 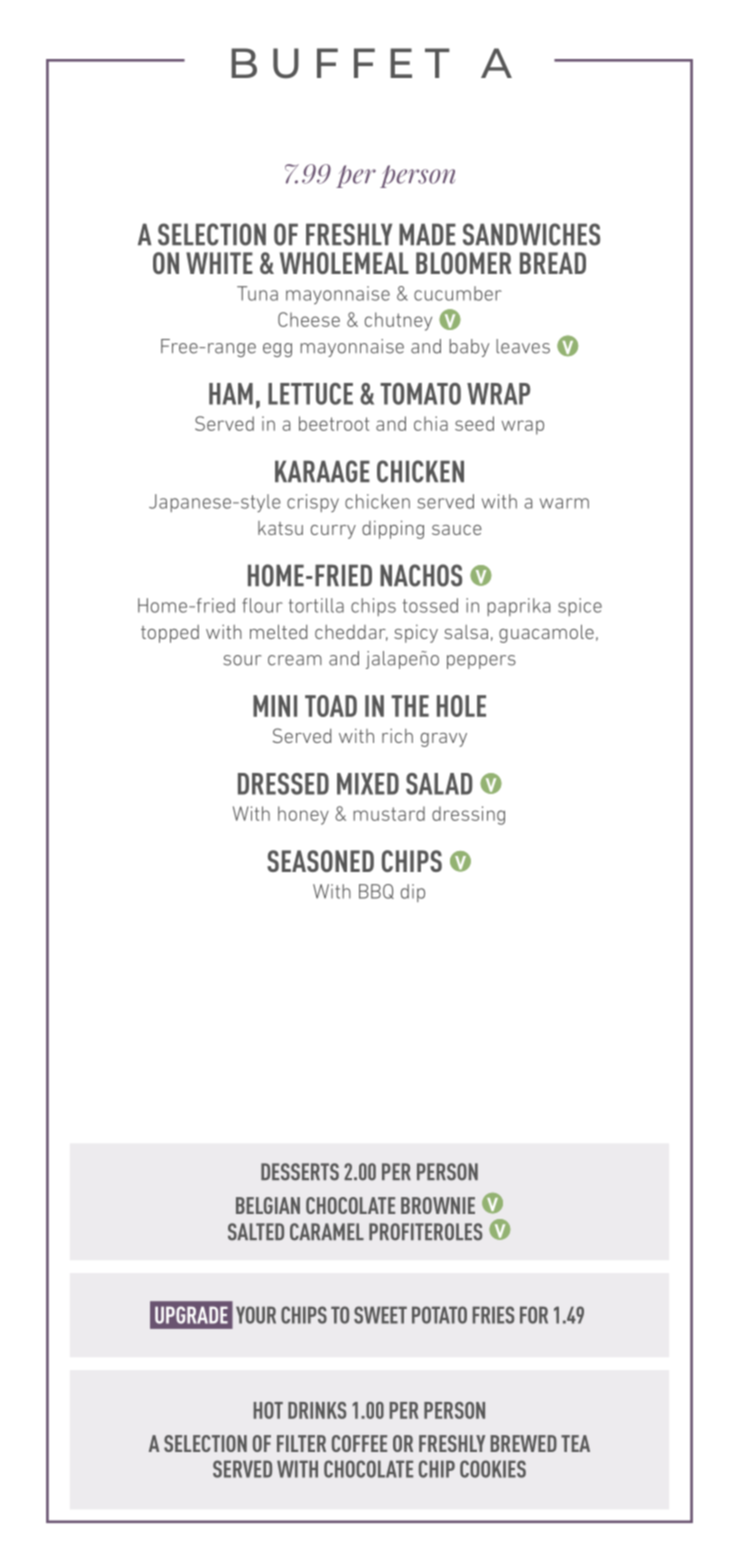 What do you see at coordinates (438, 1205) in the screenshot?
I see `BROWNIE` at bounding box center [438, 1205].
